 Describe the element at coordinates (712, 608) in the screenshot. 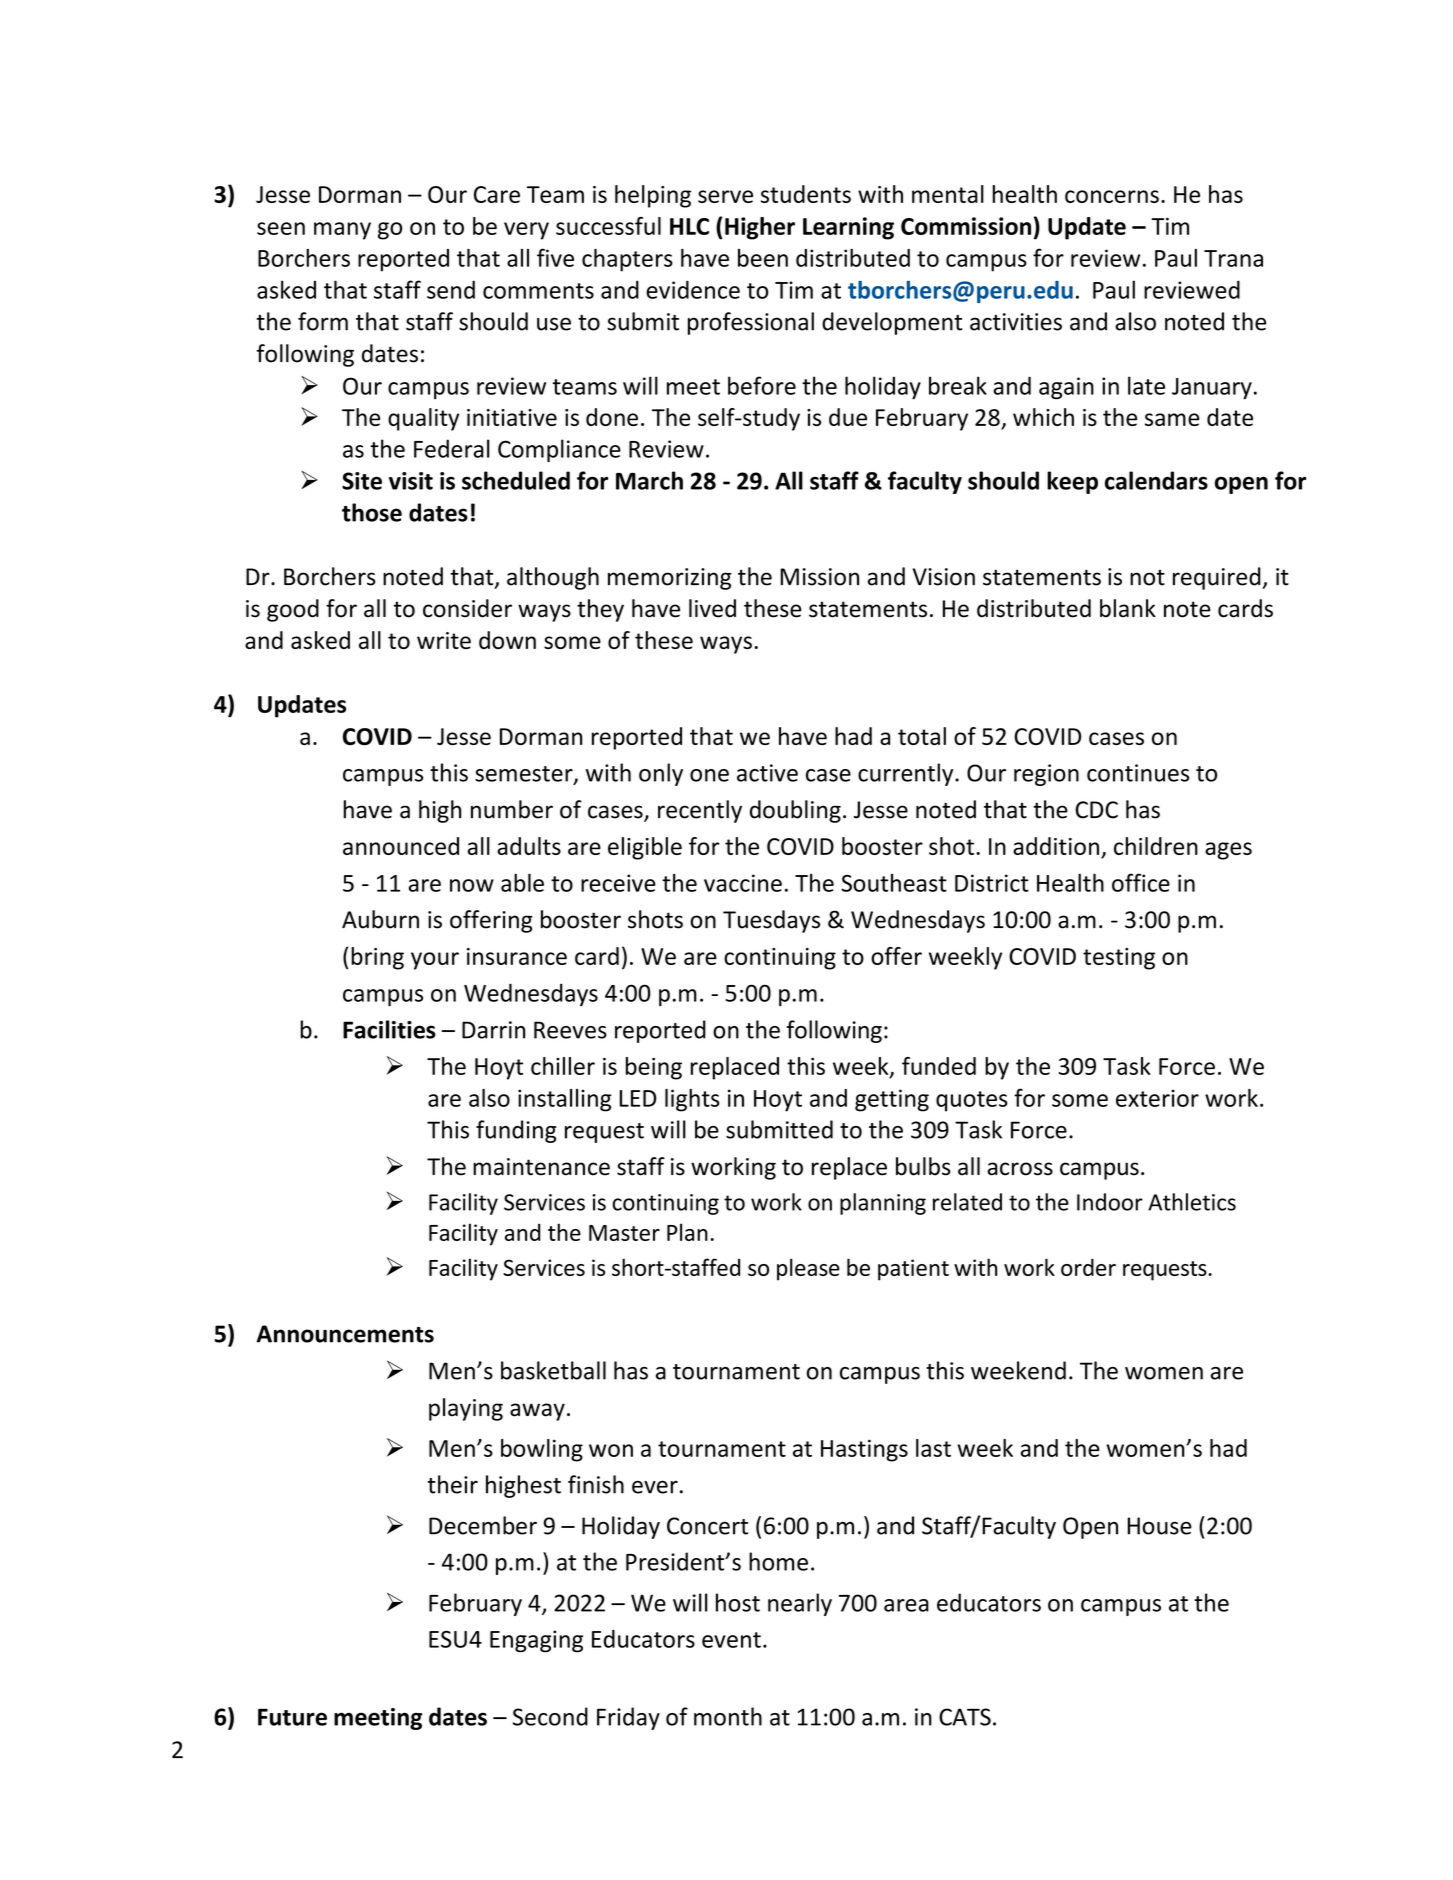

I see `lived` at that location.
